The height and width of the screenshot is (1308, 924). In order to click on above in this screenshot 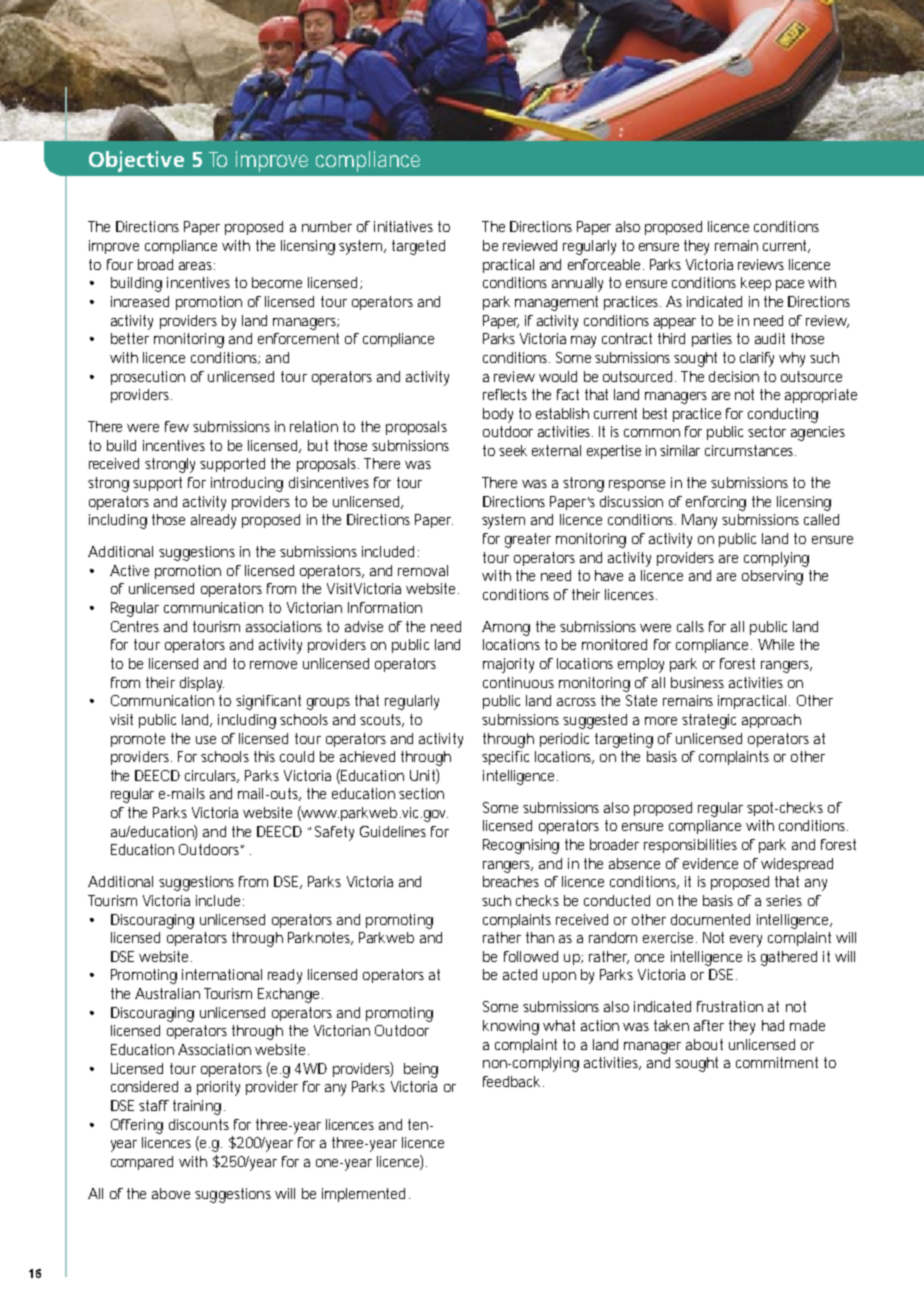, I will do `click(171, 1193)`.
